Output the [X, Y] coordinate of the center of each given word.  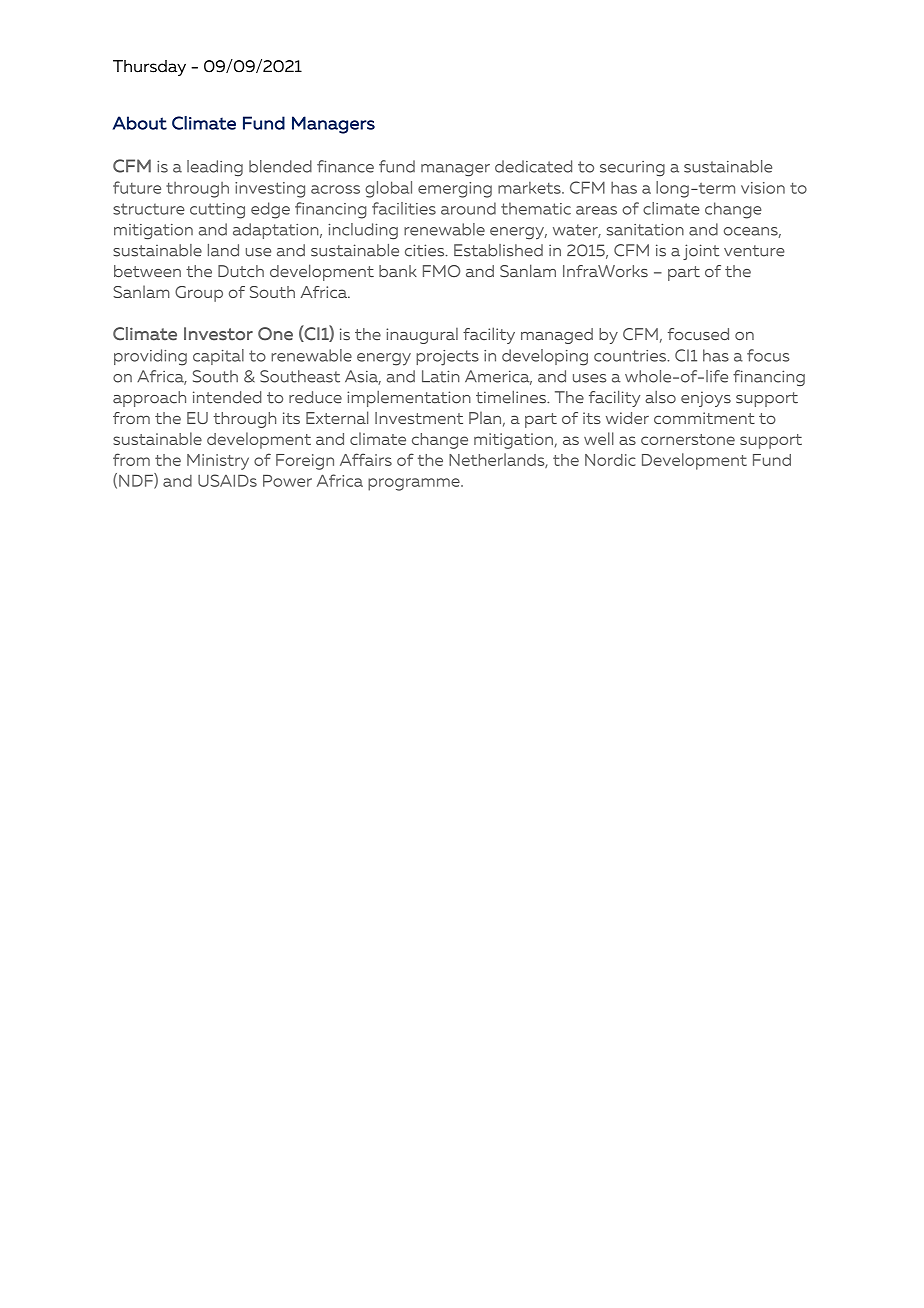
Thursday [149, 68]
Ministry [218, 462]
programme [415, 484]
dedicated [533, 166]
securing [632, 169]
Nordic [610, 460]
